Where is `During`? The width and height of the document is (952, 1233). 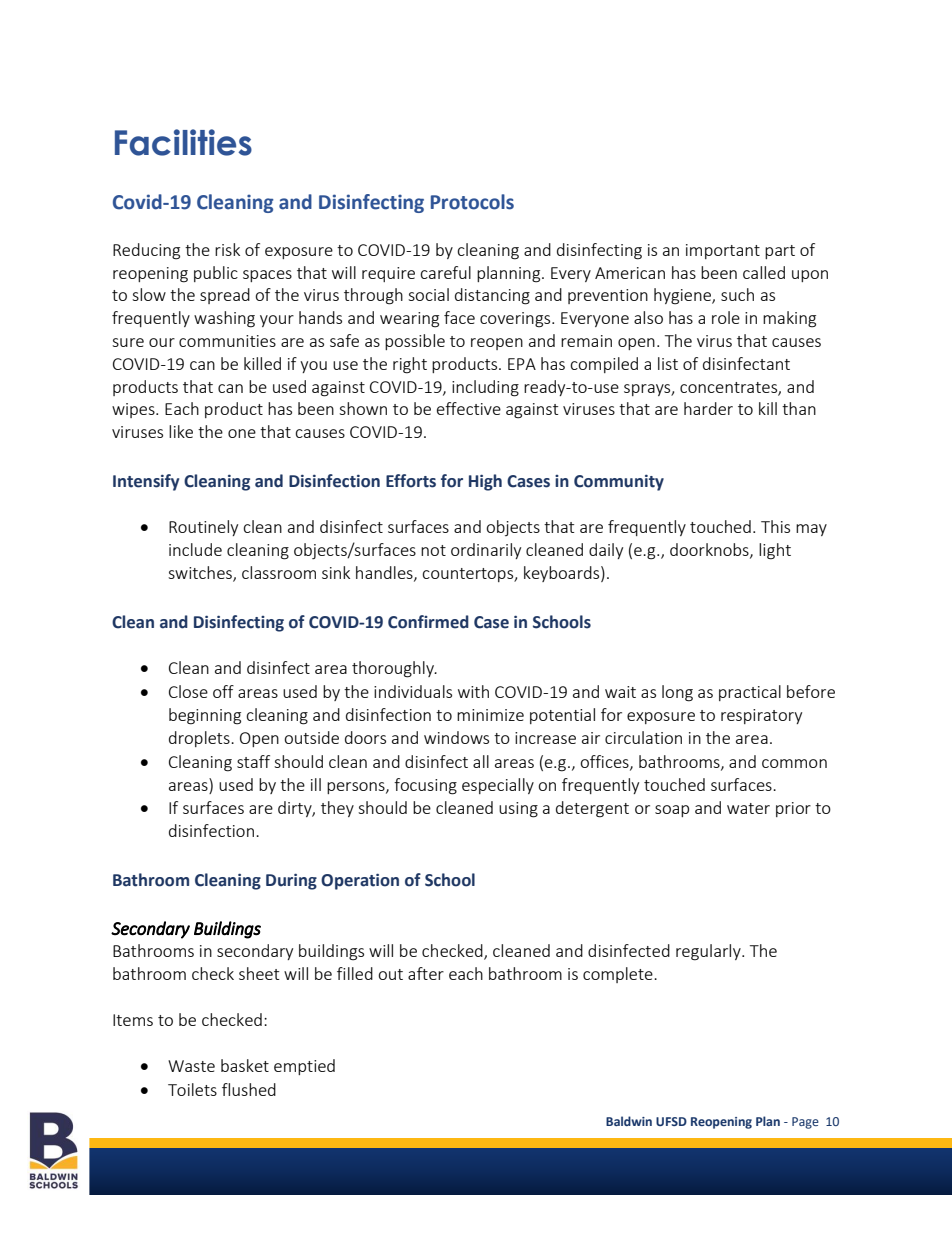 During is located at coordinates (291, 881).
